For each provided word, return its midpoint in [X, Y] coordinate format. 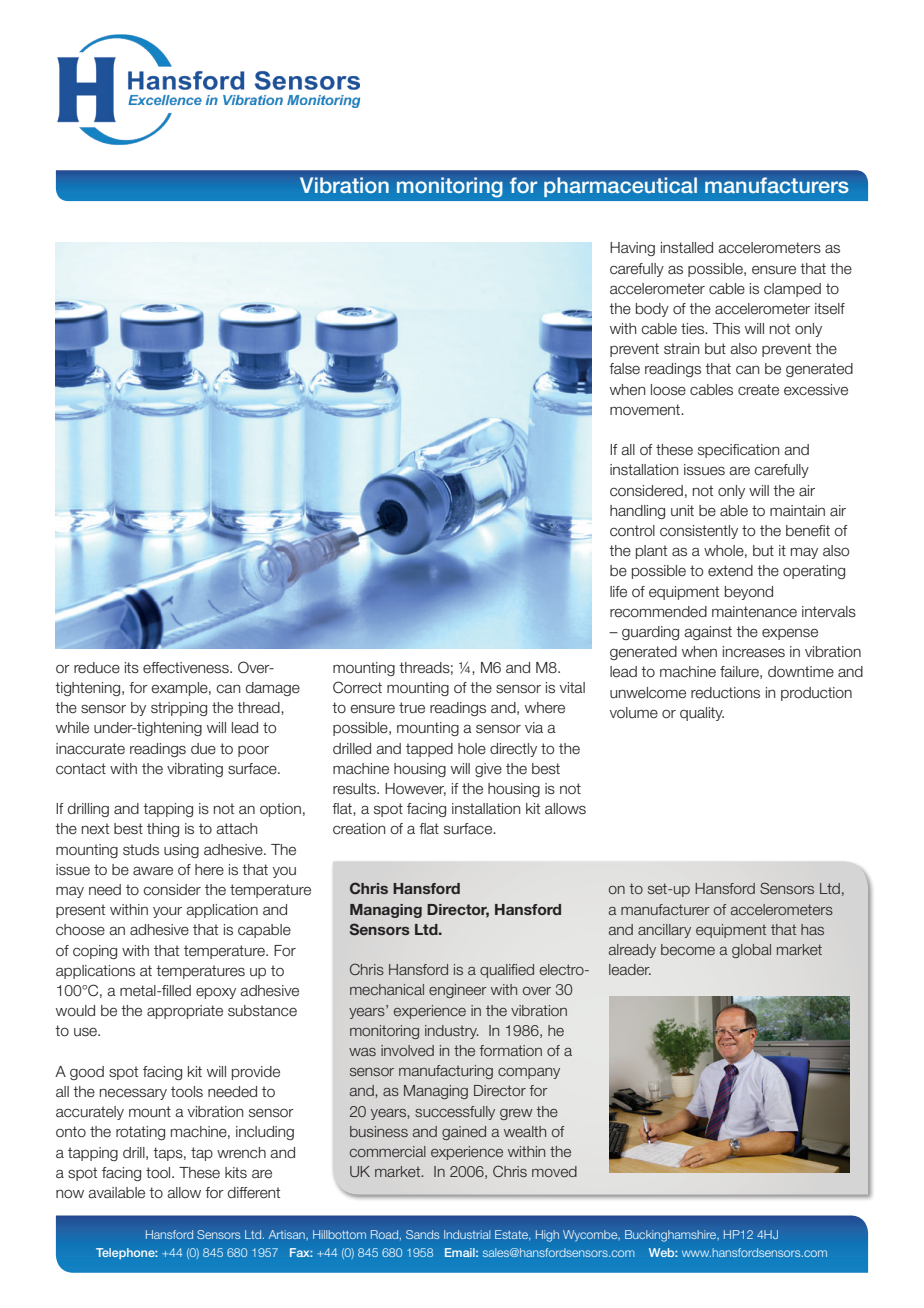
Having [632, 249]
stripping [179, 709]
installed [687, 248]
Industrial [467, 1234]
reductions [725, 693]
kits [236, 1173]
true [412, 708]
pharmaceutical [620, 187]
